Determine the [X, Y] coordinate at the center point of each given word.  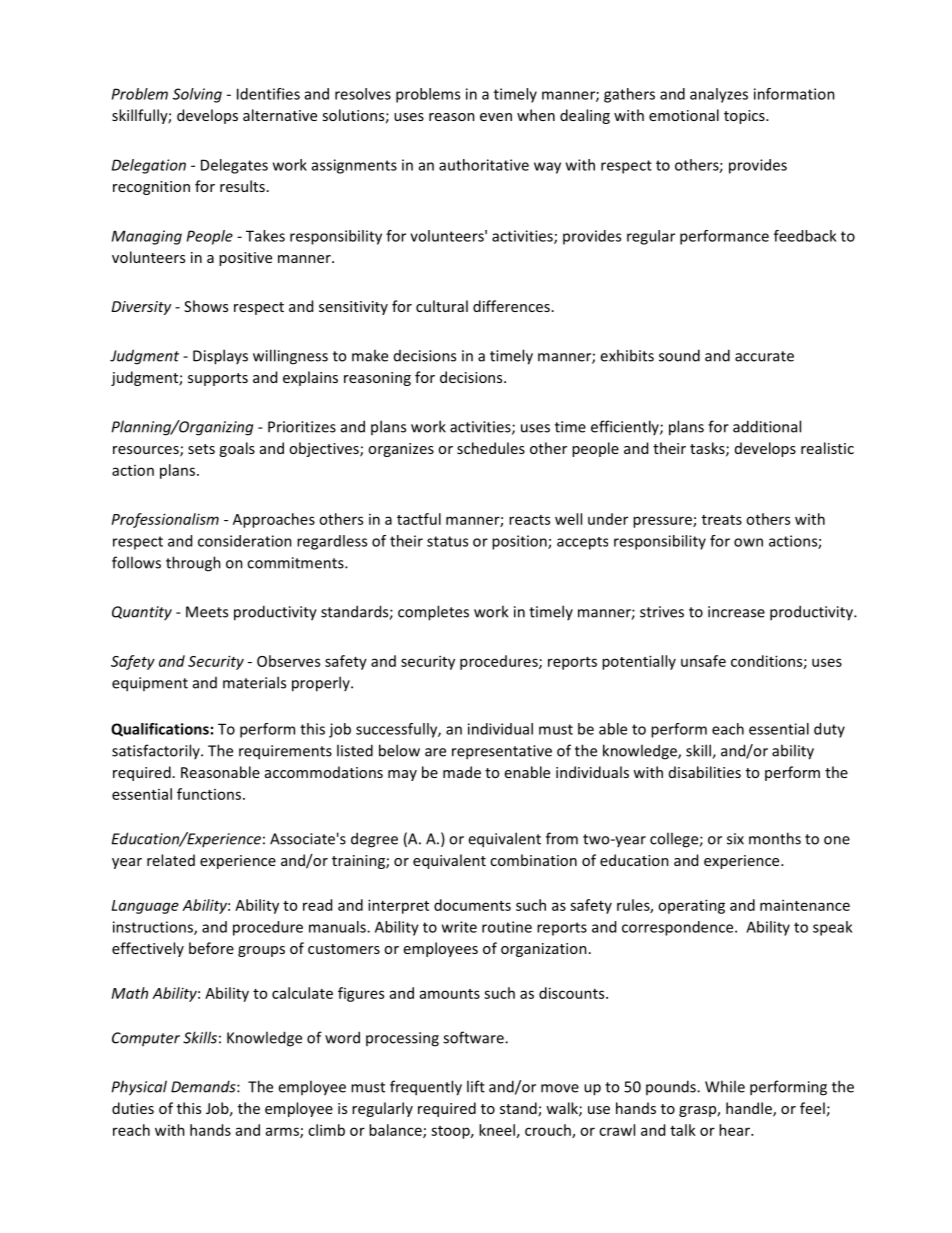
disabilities [705, 772]
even [496, 117]
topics [745, 117]
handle [750, 1109]
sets [201, 449]
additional [767, 426]
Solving [197, 95]
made [462, 772]
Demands [204, 1086]
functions [210, 794]
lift [476, 1086]
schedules [491, 448]
